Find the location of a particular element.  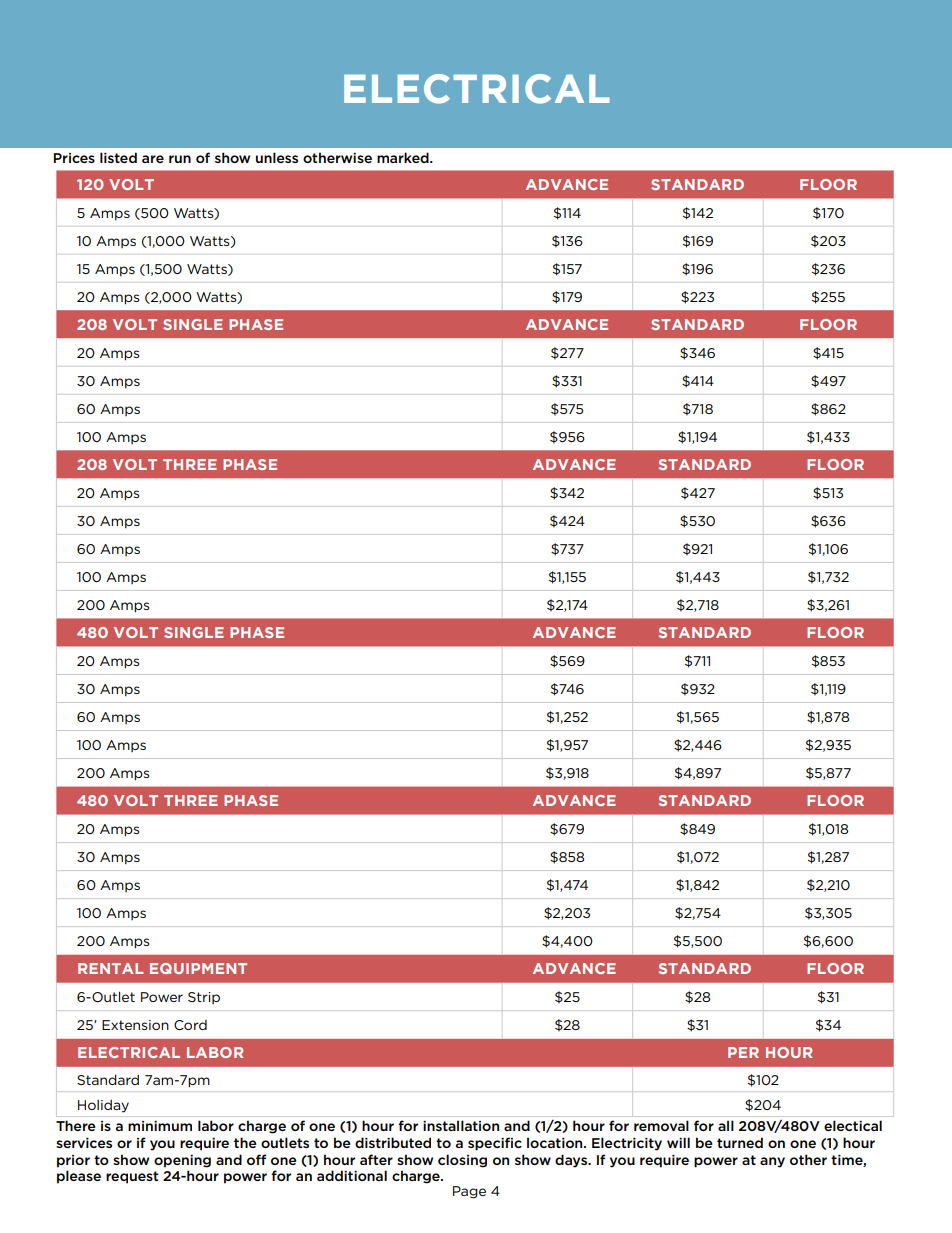

run is located at coordinates (180, 159).
